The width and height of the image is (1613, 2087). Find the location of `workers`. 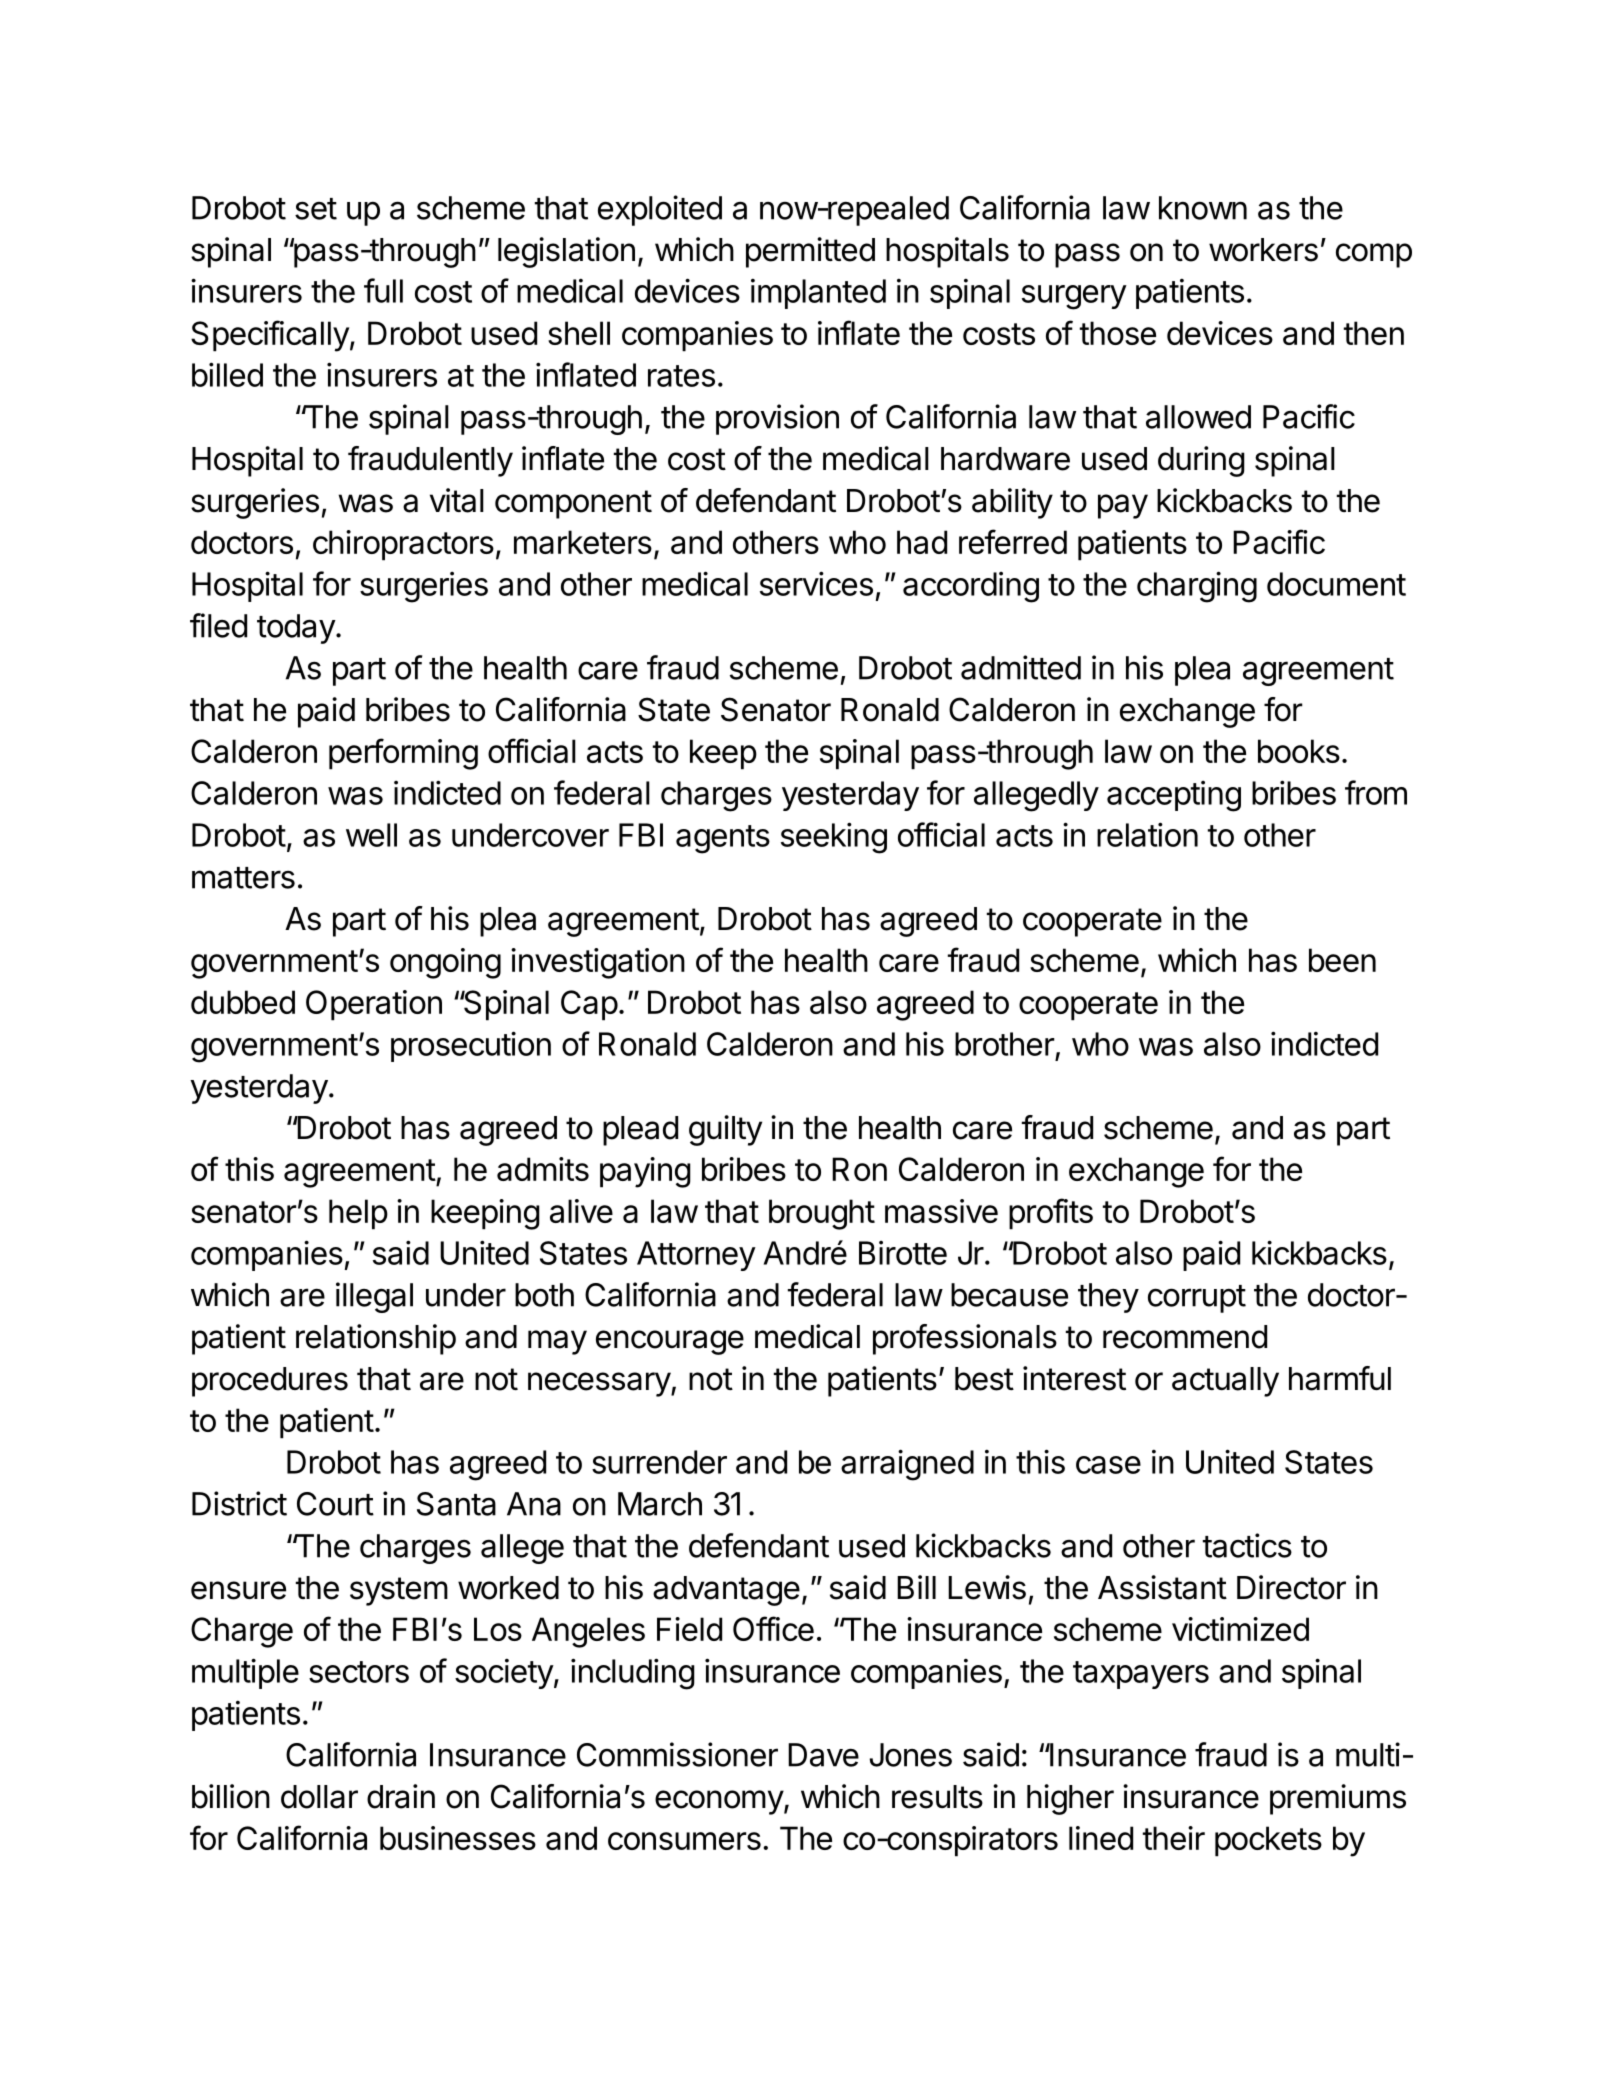

workers is located at coordinates (1263, 250).
